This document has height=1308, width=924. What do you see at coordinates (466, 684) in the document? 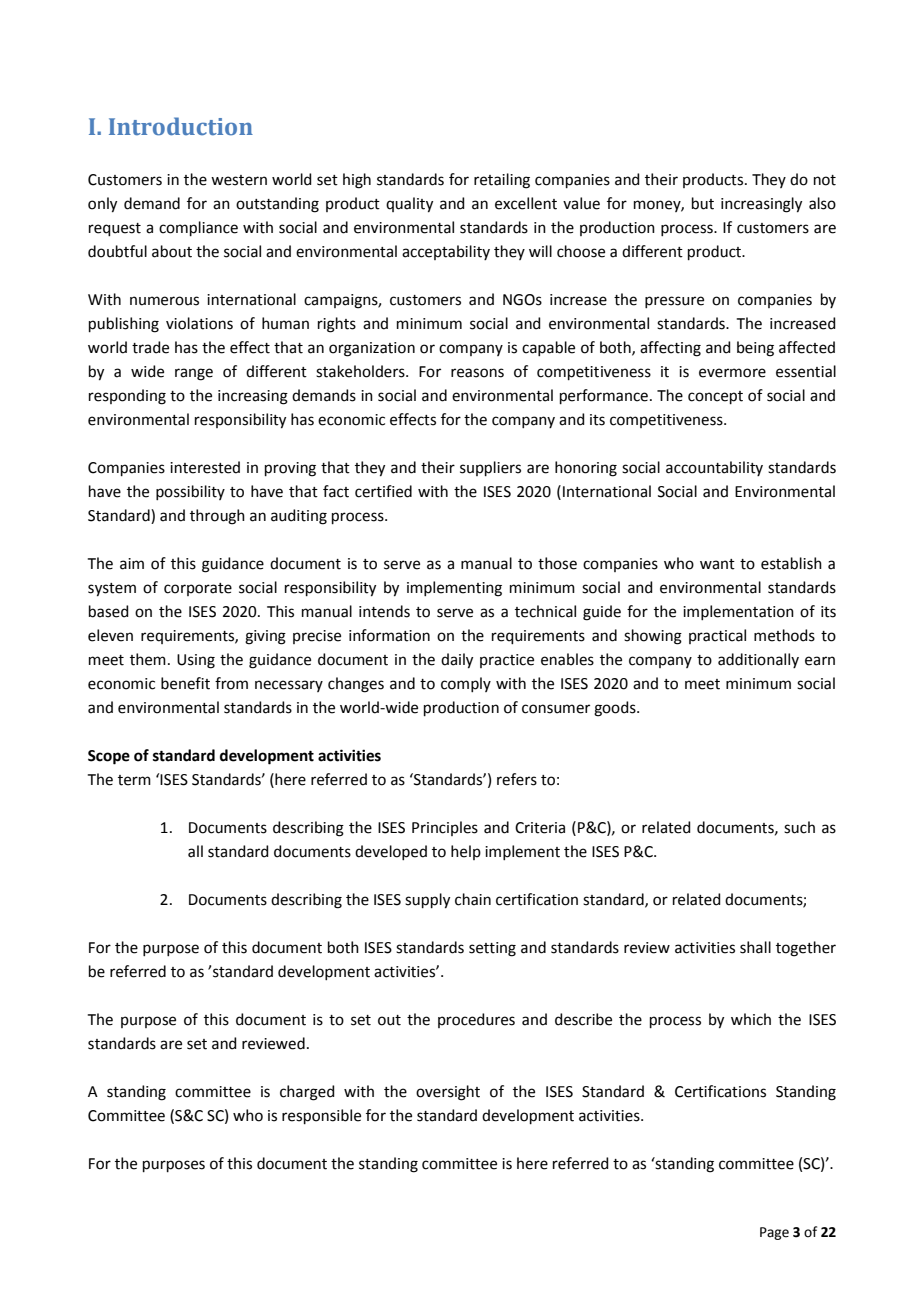
I see `comply` at bounding box center [466, 684].
